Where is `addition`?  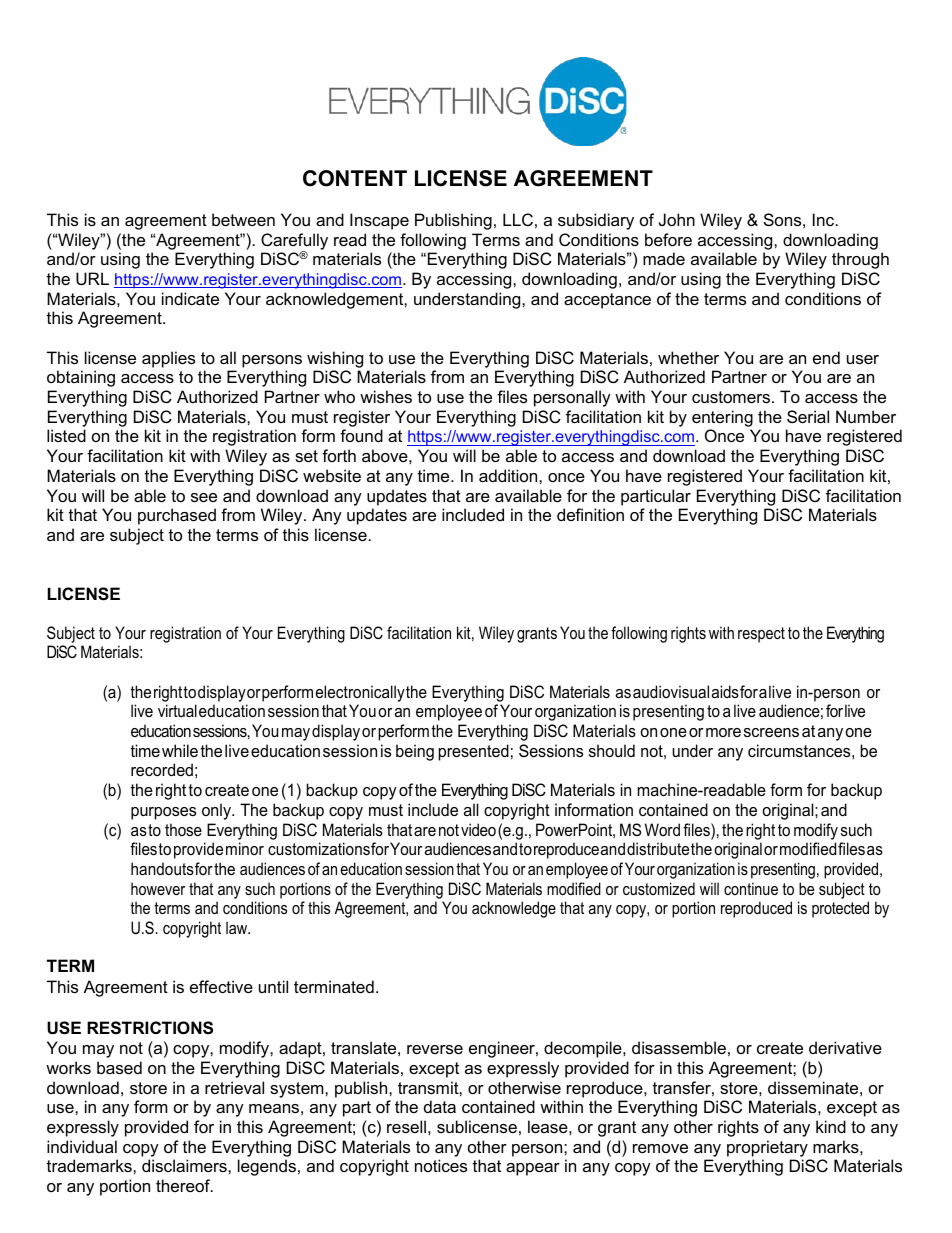 addition is located at coordinates (509, 475).
